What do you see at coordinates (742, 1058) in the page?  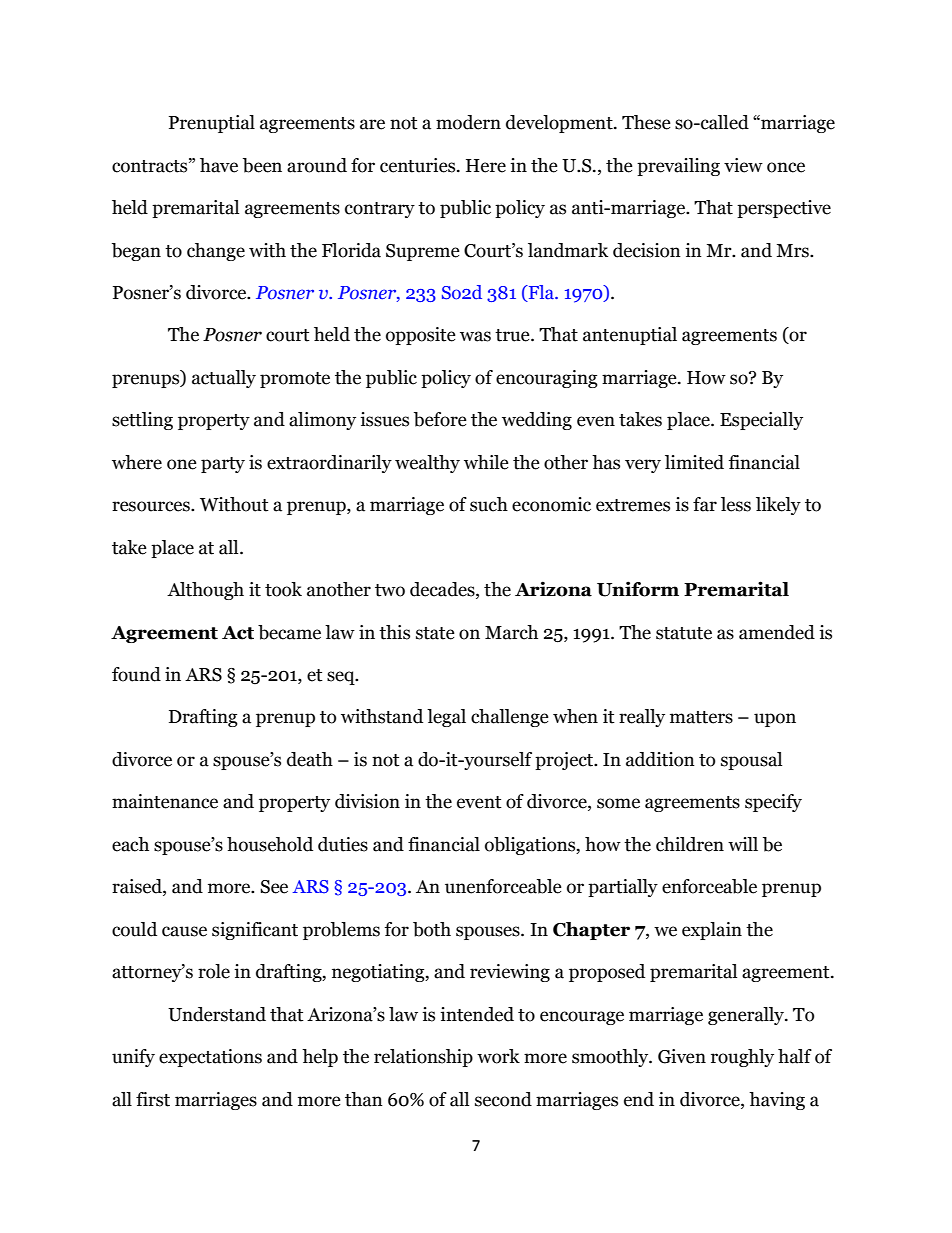 I see `roughly` at bounding box center [742, 1058].
